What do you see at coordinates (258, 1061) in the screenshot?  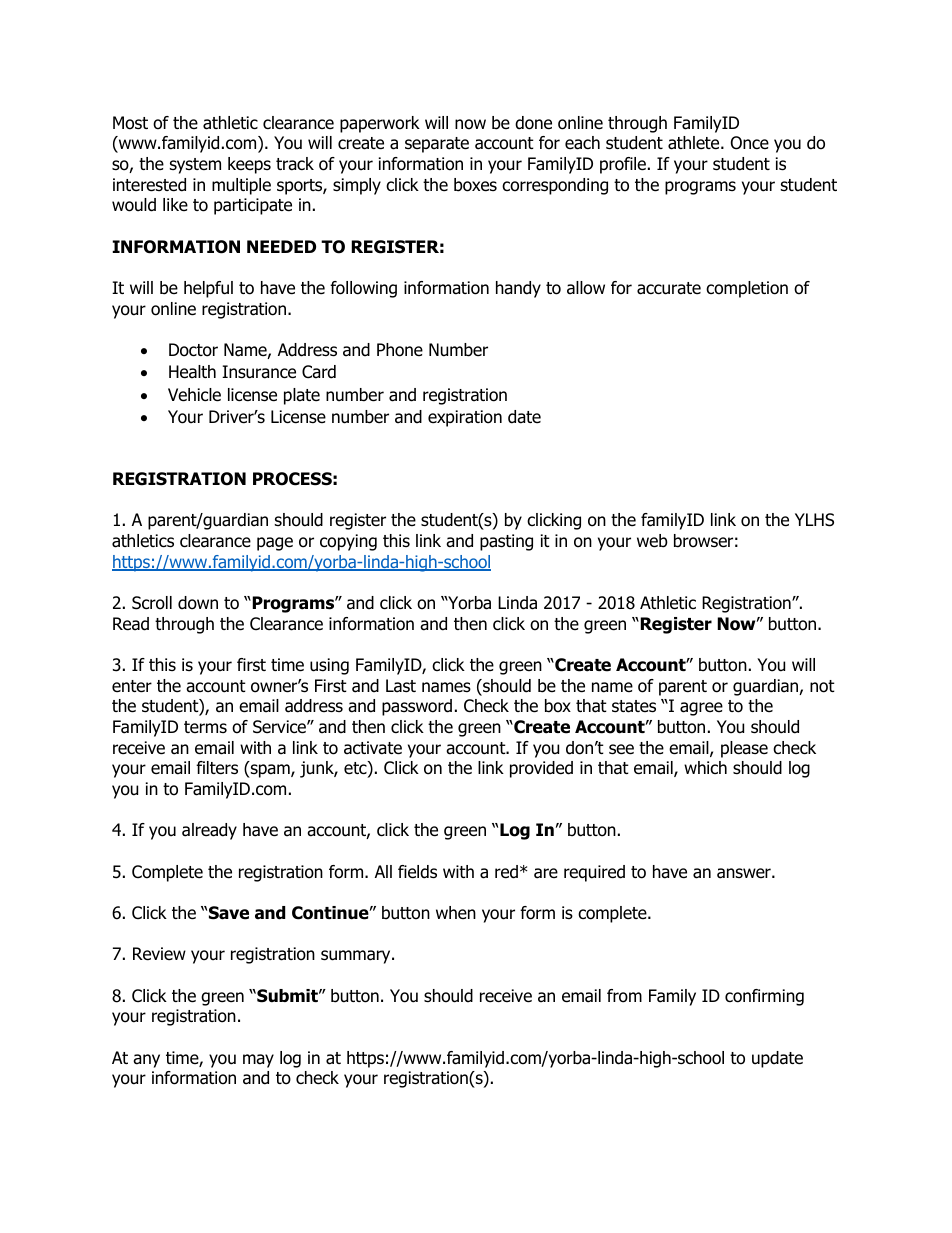 I see `may` at bounding box center [258, 1061].
